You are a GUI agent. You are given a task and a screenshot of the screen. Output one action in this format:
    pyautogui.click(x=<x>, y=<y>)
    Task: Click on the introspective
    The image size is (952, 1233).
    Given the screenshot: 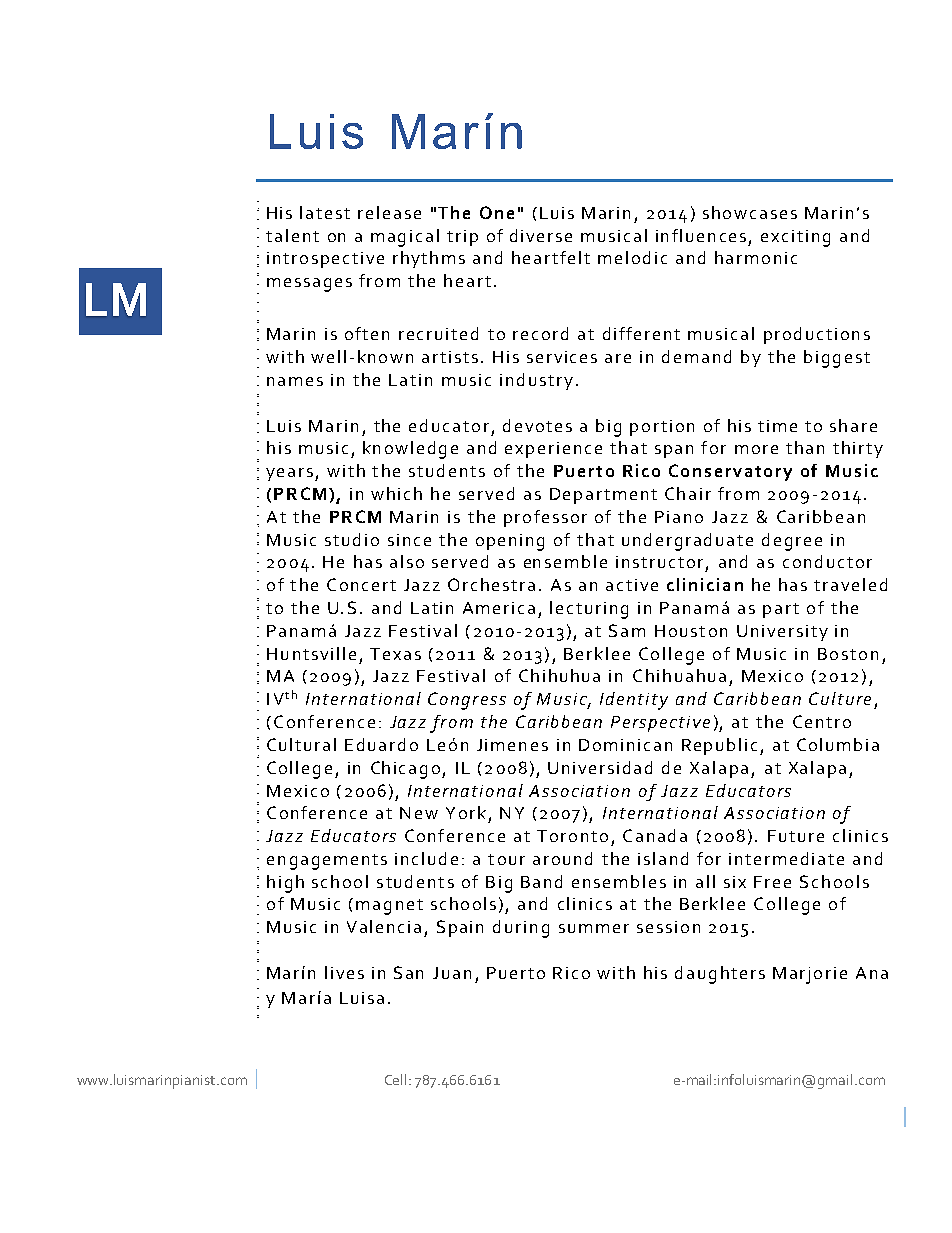 What is the action you would take?
    pyautogui.click(x=325, y=260)
